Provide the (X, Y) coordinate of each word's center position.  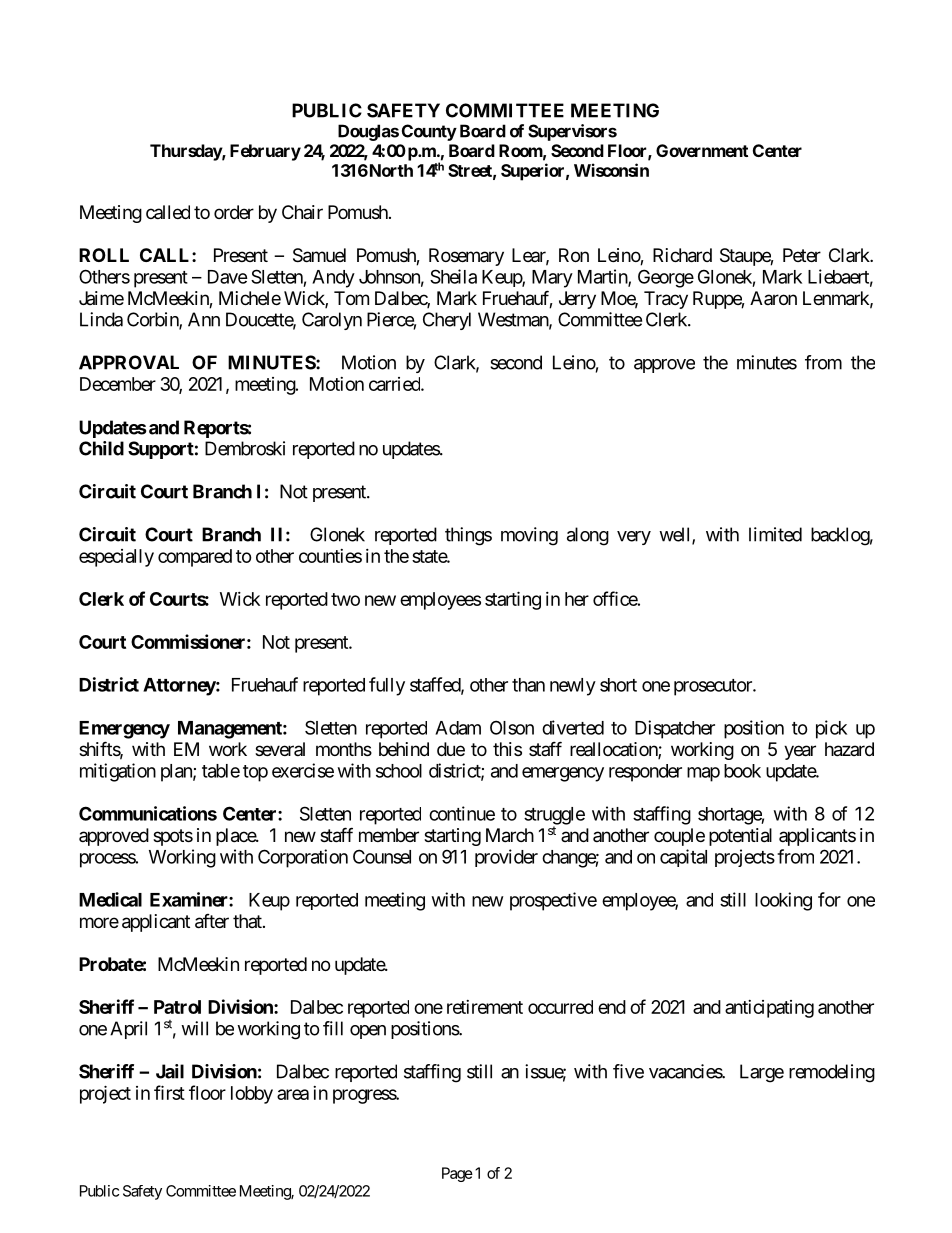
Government (702, 150)
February (265, 152)
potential (740, 837)
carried (395, 384)
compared (195, 558)
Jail (170, 1071)
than (528, 685)
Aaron (773, 298)
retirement (485, 1007)
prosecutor (714, 687)
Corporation (303, 858)
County (429, 132)
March (510, 835)
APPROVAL (129, 362)
